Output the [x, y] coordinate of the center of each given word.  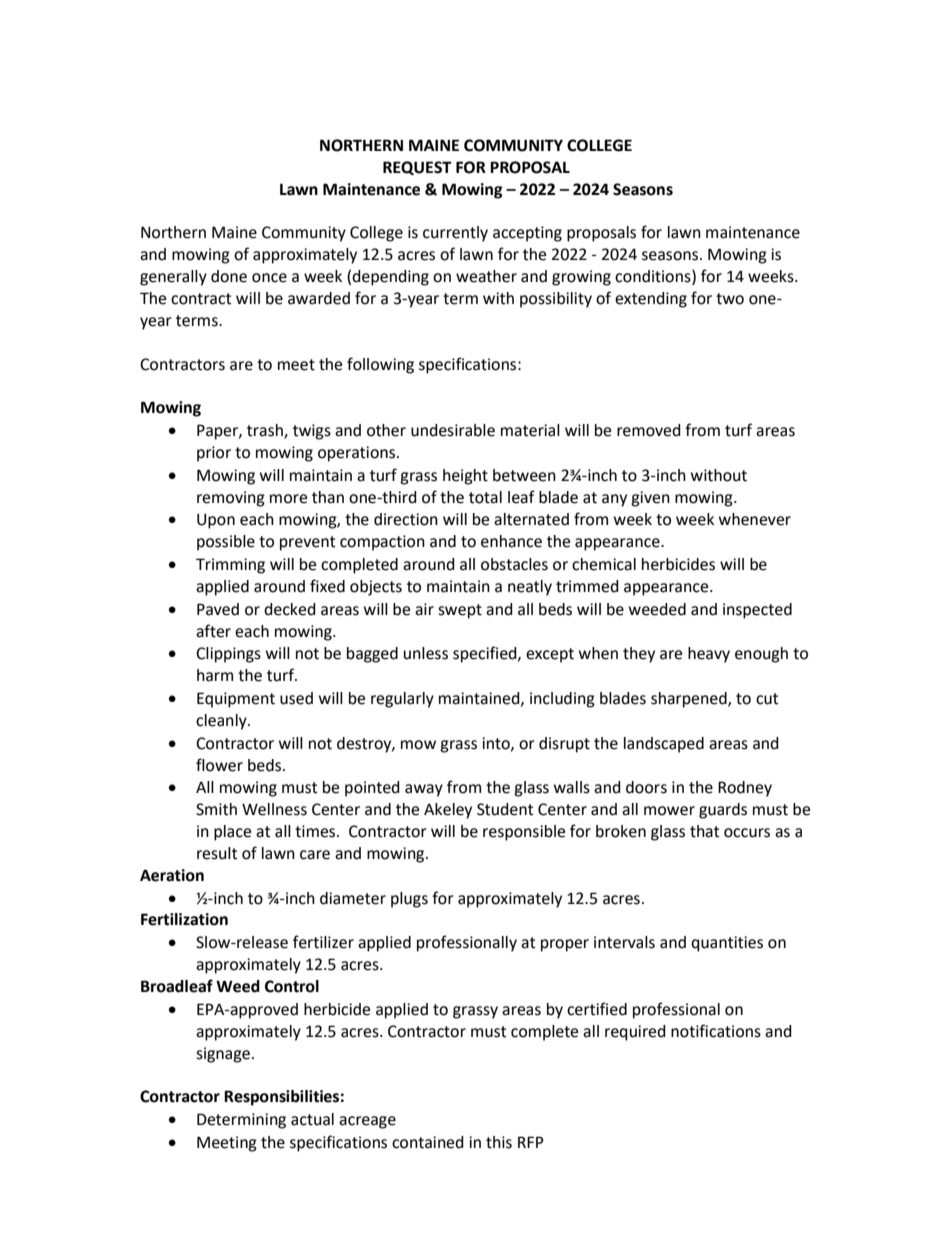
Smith [216, 809]
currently [455, 234]
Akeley [448, 811]
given [650, 499]
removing [231, 499]
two [730, 299]
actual [312, 1119]
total [485, 497]
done [229, 276]
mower [669, 811]
